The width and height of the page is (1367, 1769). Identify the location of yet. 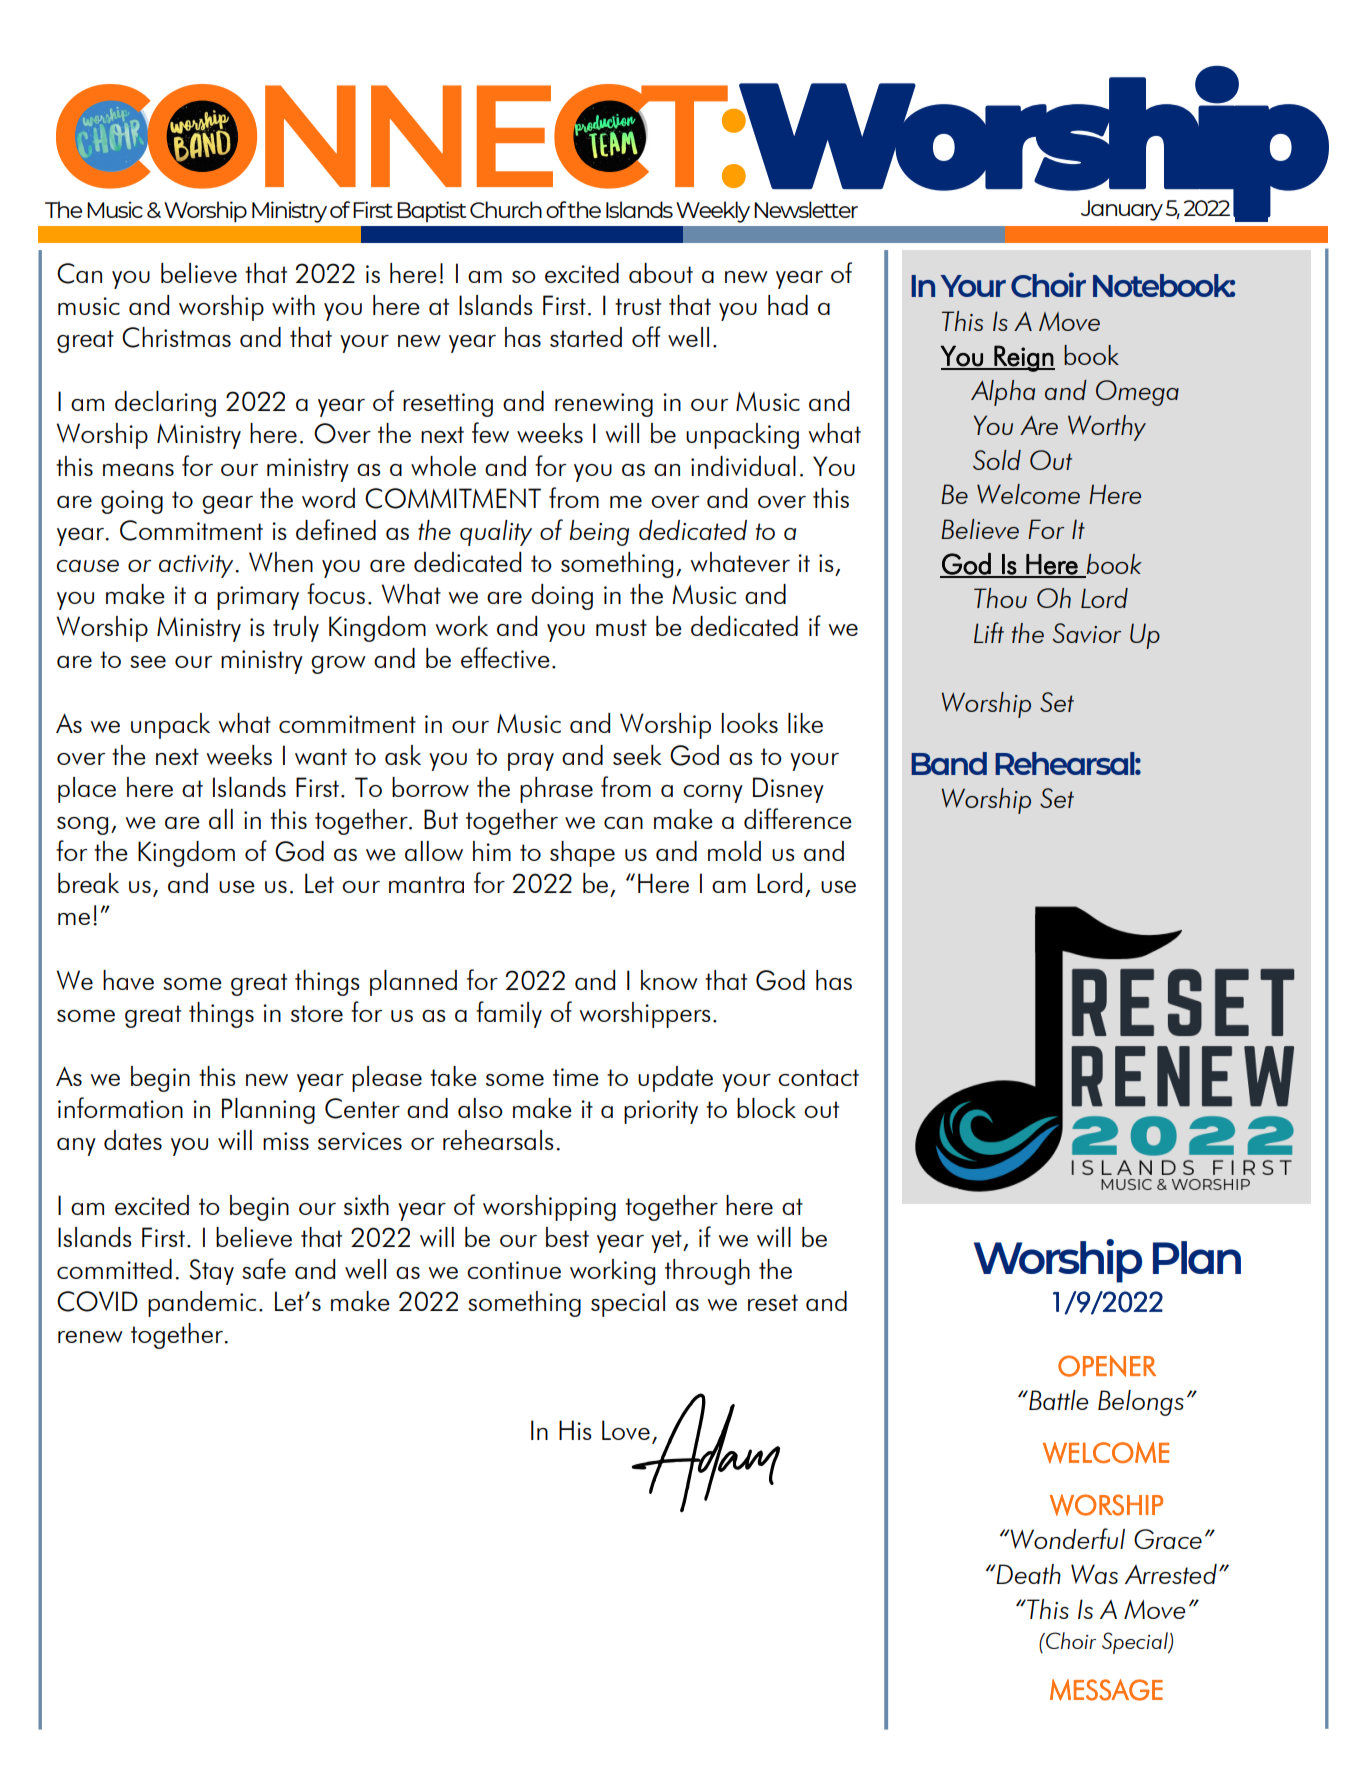
(667, 1241).
